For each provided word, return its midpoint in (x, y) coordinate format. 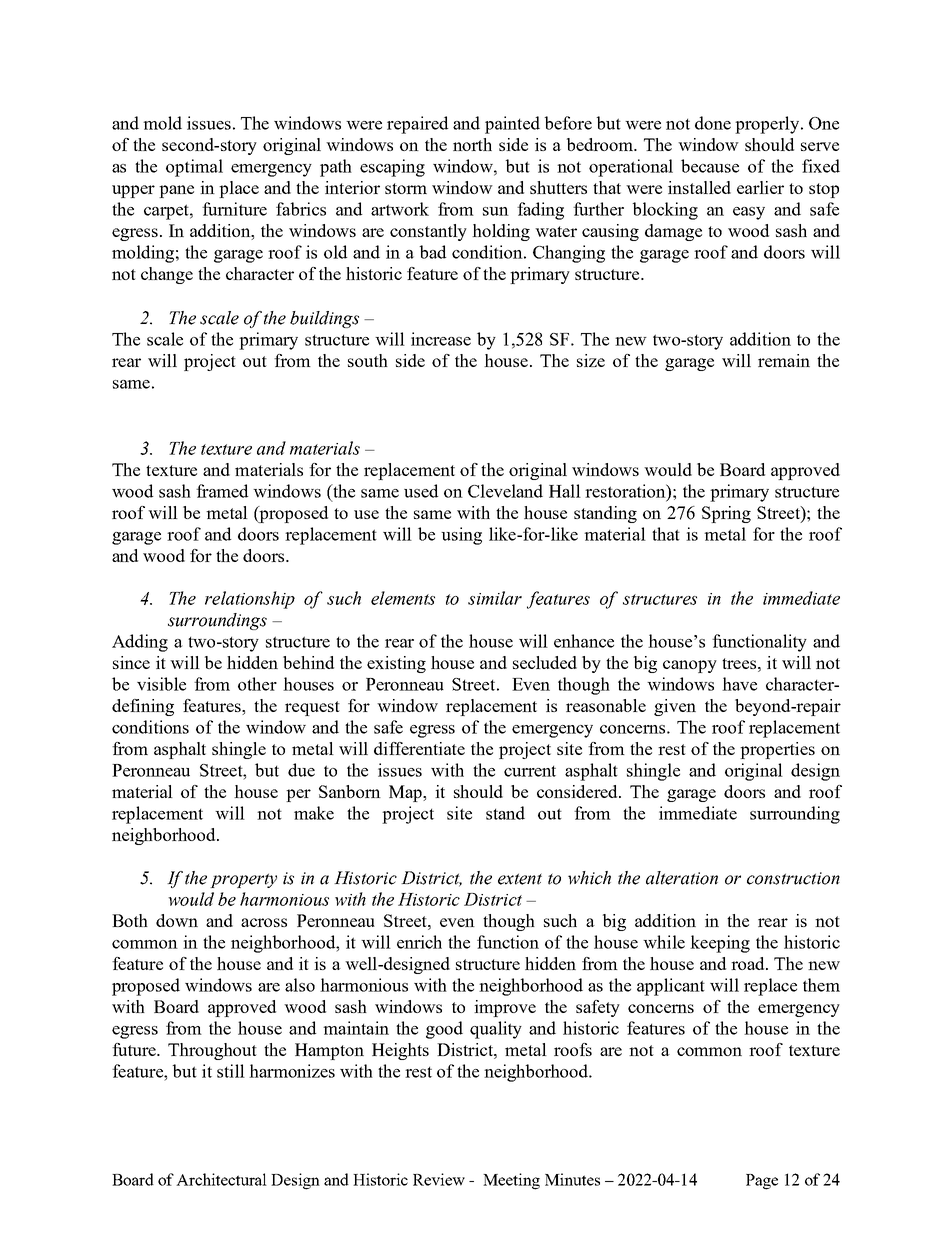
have (739, 684)
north (472, 144)
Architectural (221, 1179)
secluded (545, 662)
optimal (194, 168)
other (257, 684)
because (710, 166)
